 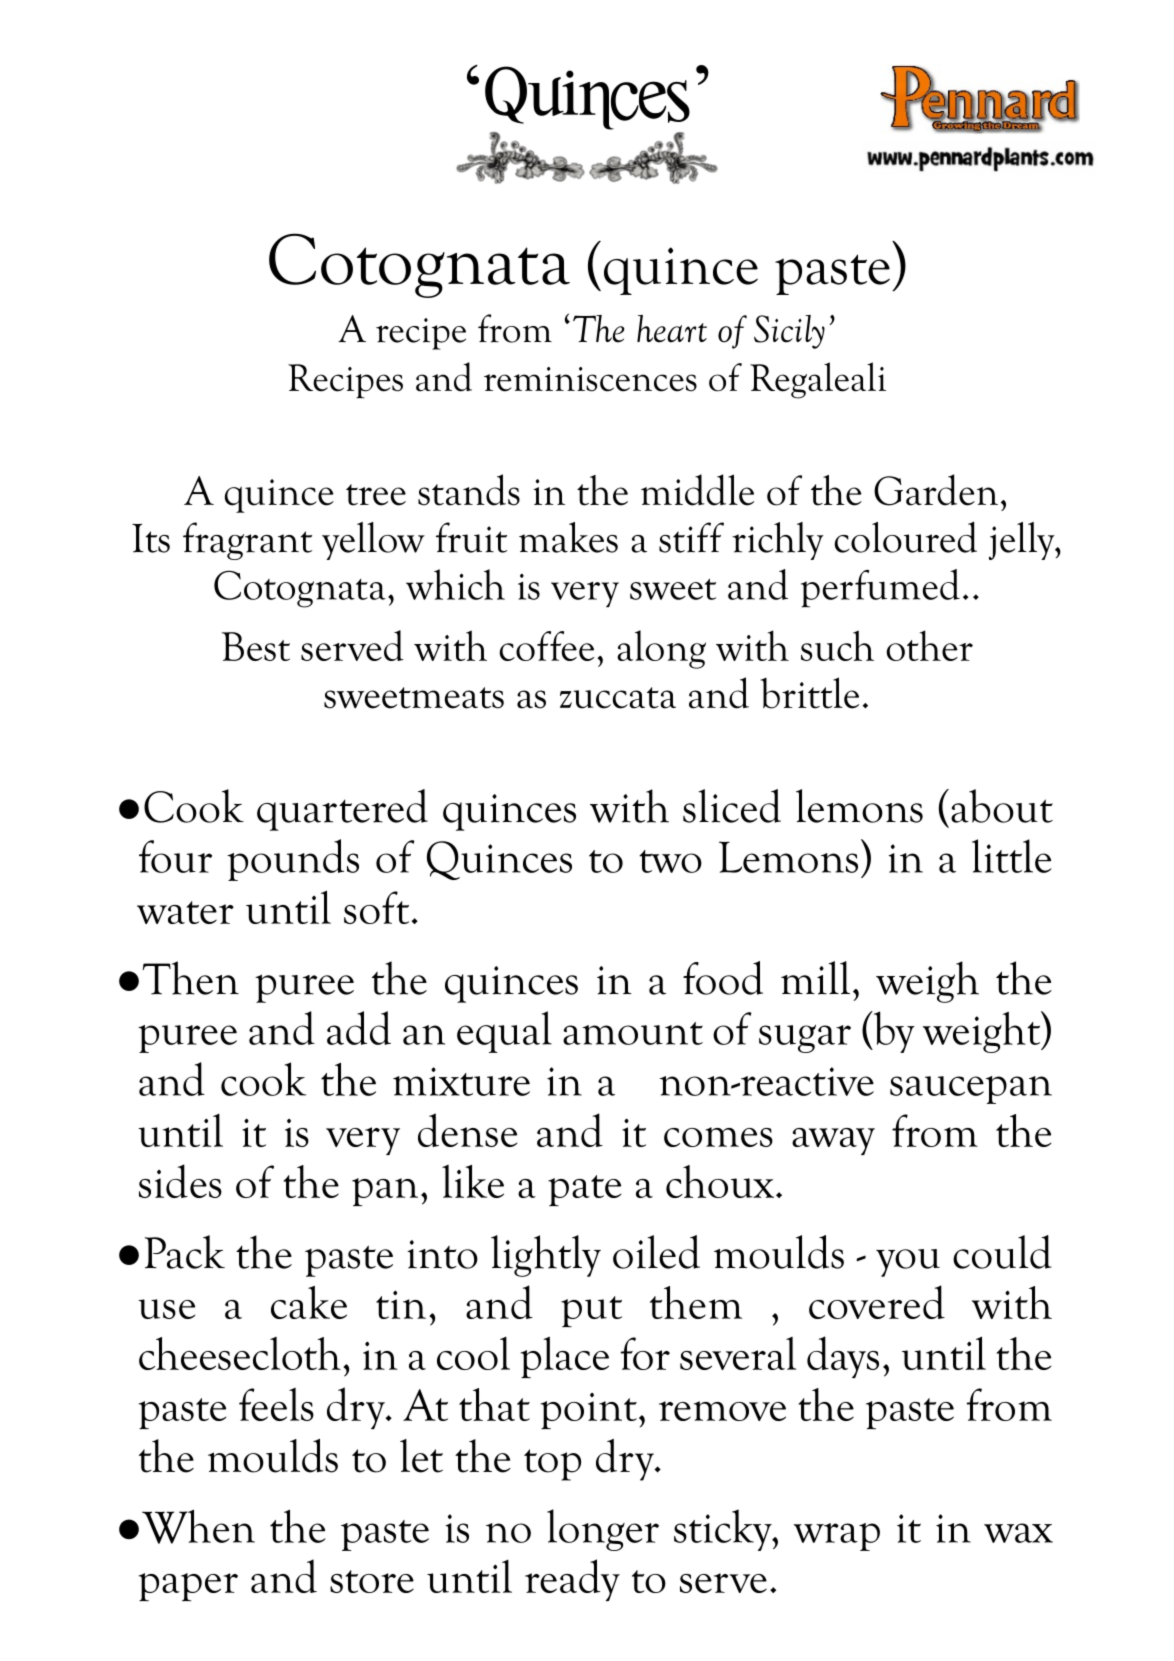 I want to click on Sicily, so click(x=789, y=332).
